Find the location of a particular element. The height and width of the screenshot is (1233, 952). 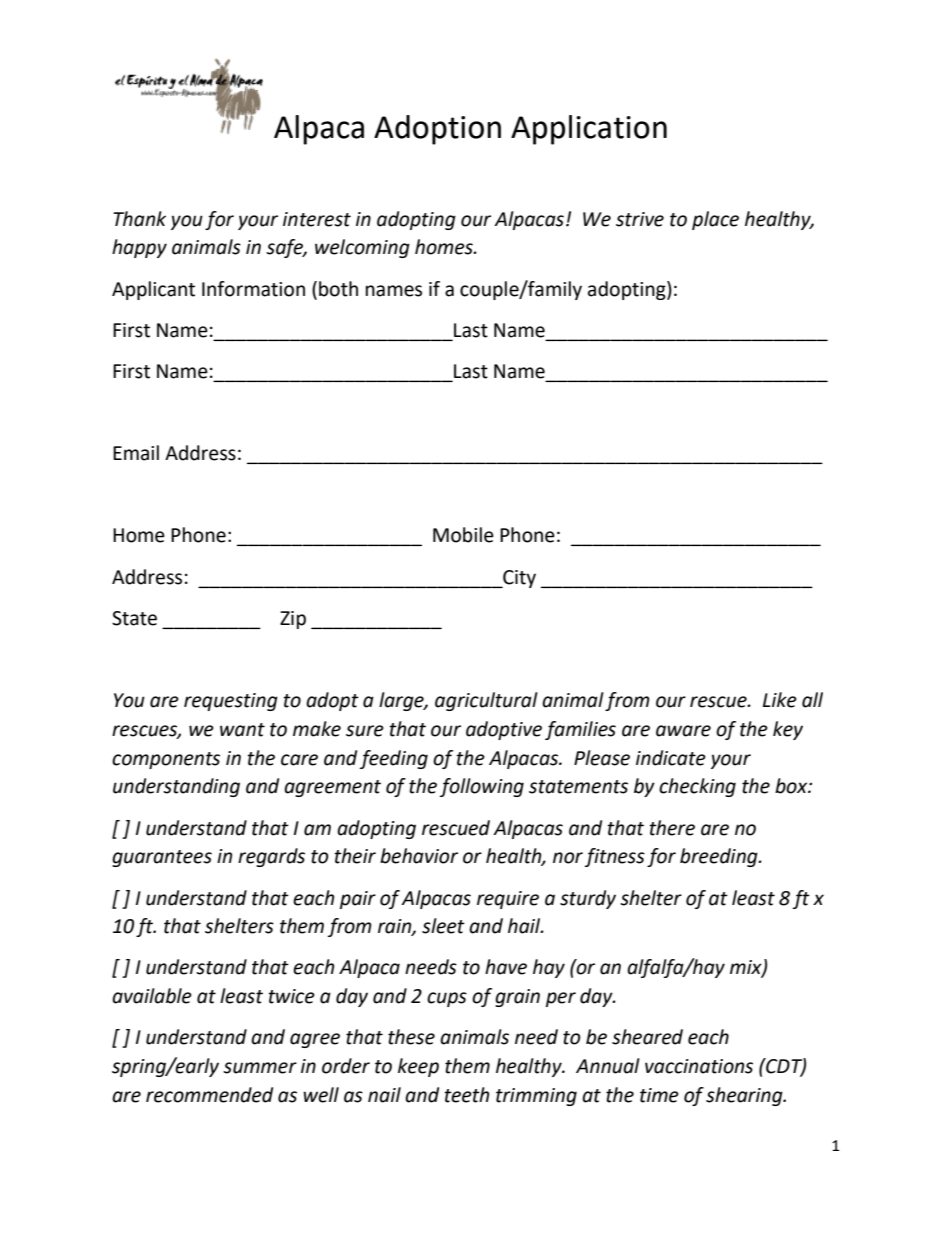

components is located at coordinates (166, 760).
